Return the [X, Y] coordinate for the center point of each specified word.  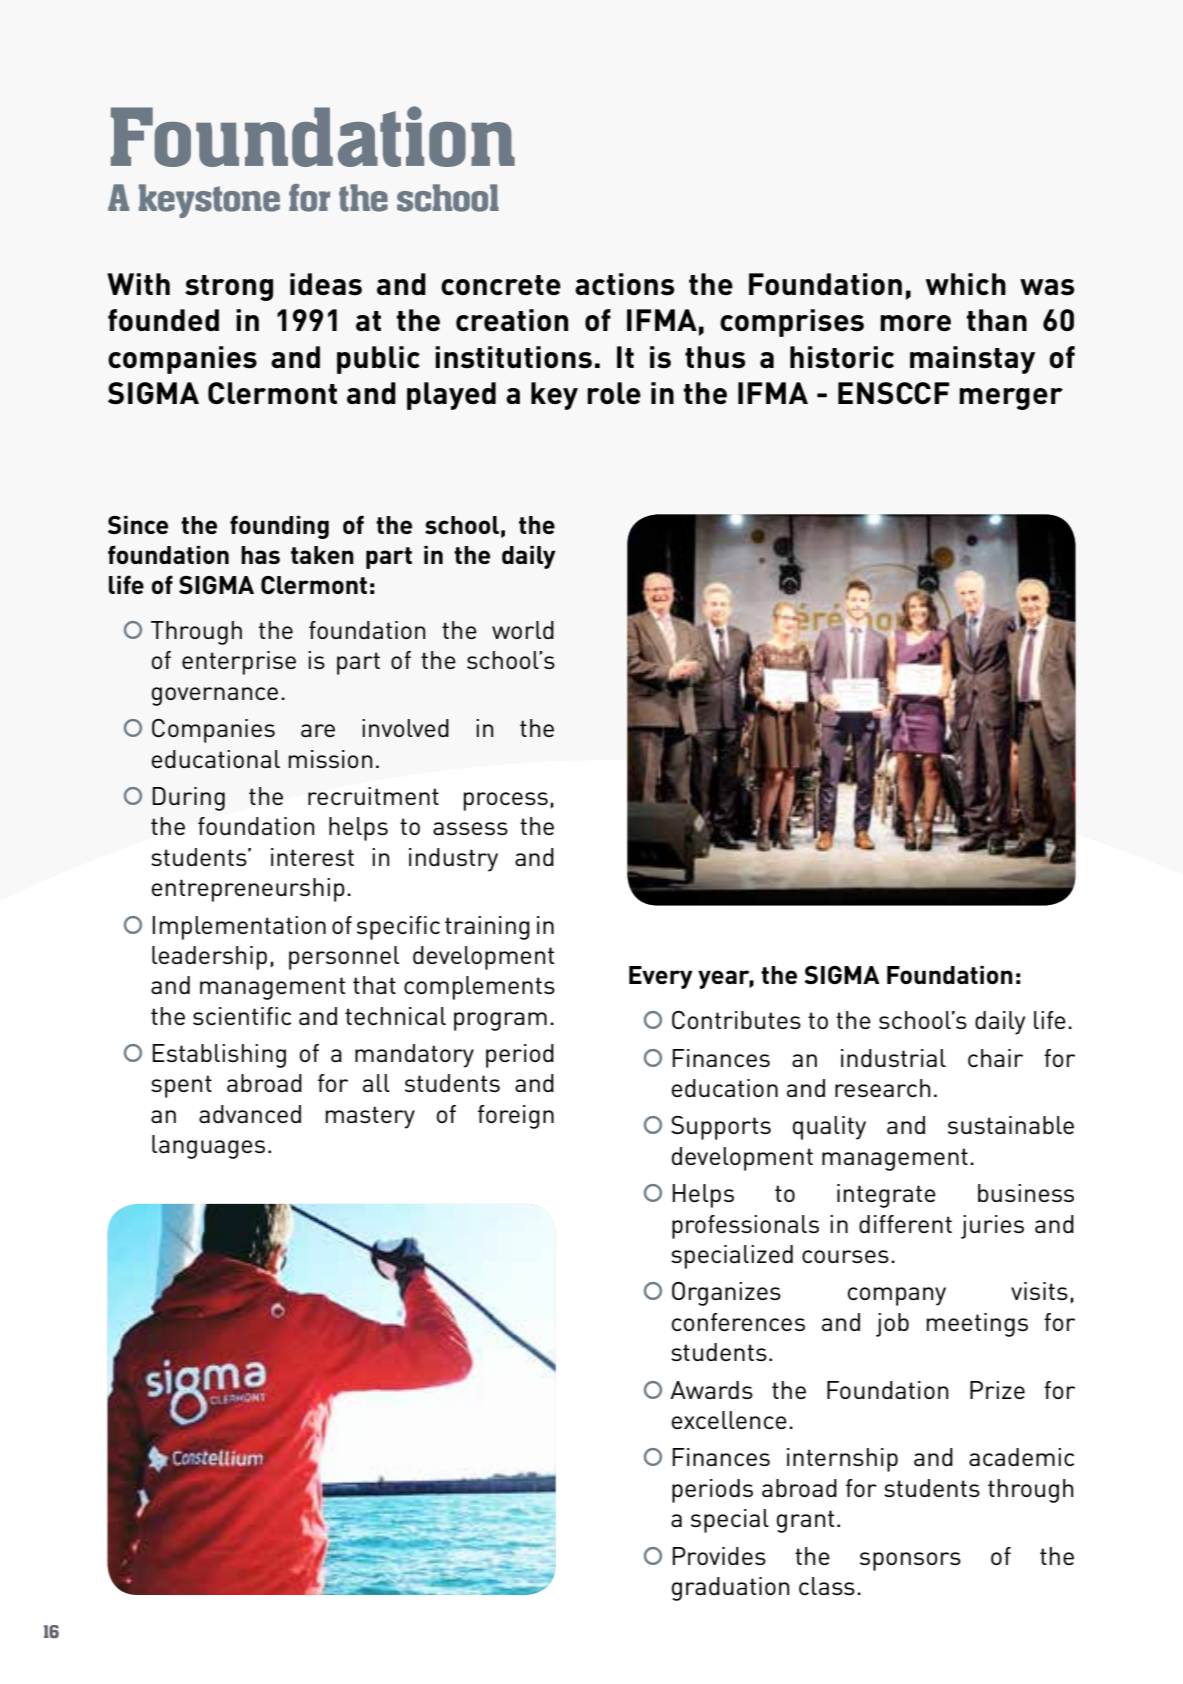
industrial [893, 1058]
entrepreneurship [248, 890]
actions [624, 284]
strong [229, 288]
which [966, 284]
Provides [719, 1556]
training [487, 928]
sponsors [910, 1561]
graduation [730, 1589]
